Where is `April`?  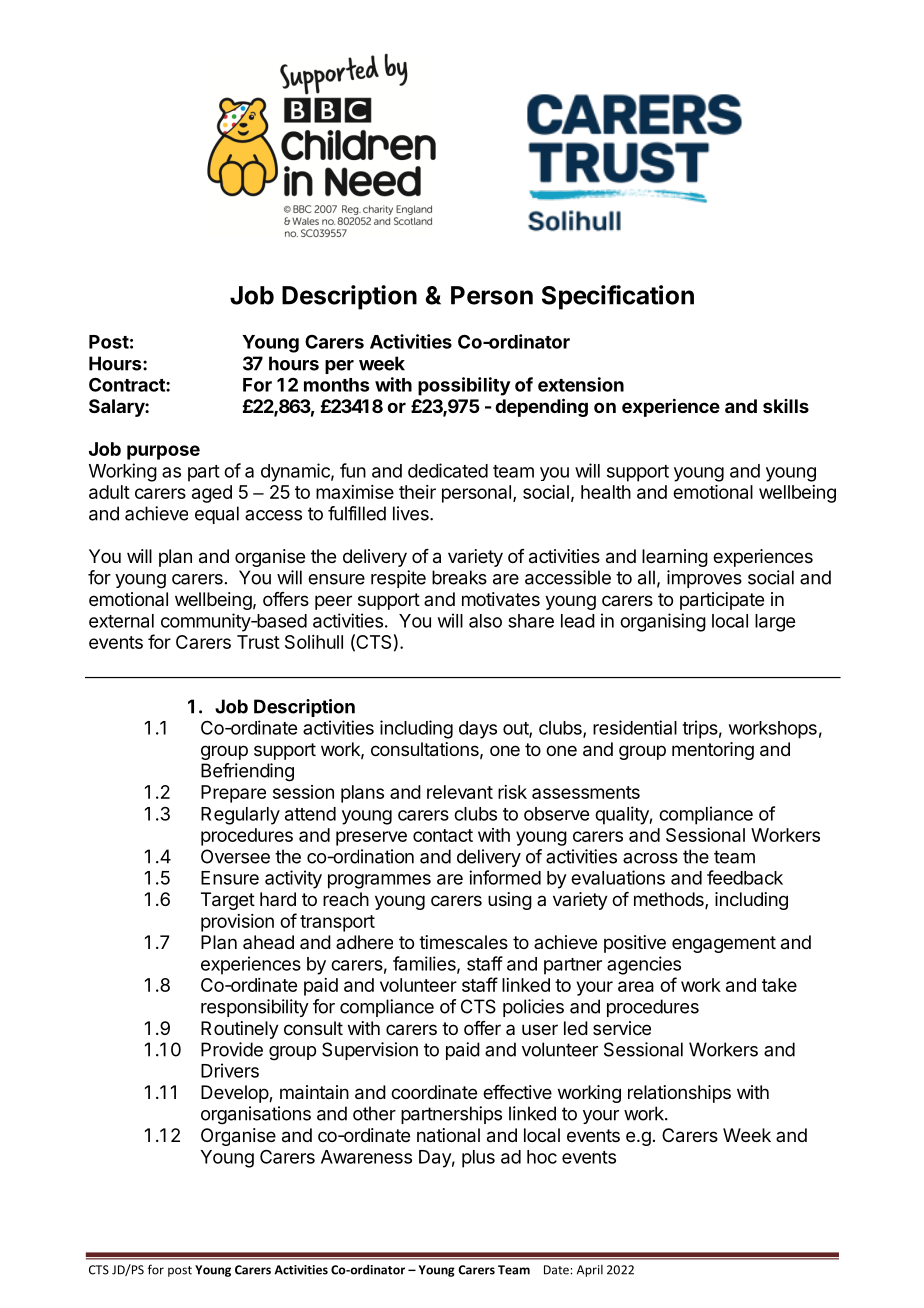 April is located at coordinates (590, 1271).
